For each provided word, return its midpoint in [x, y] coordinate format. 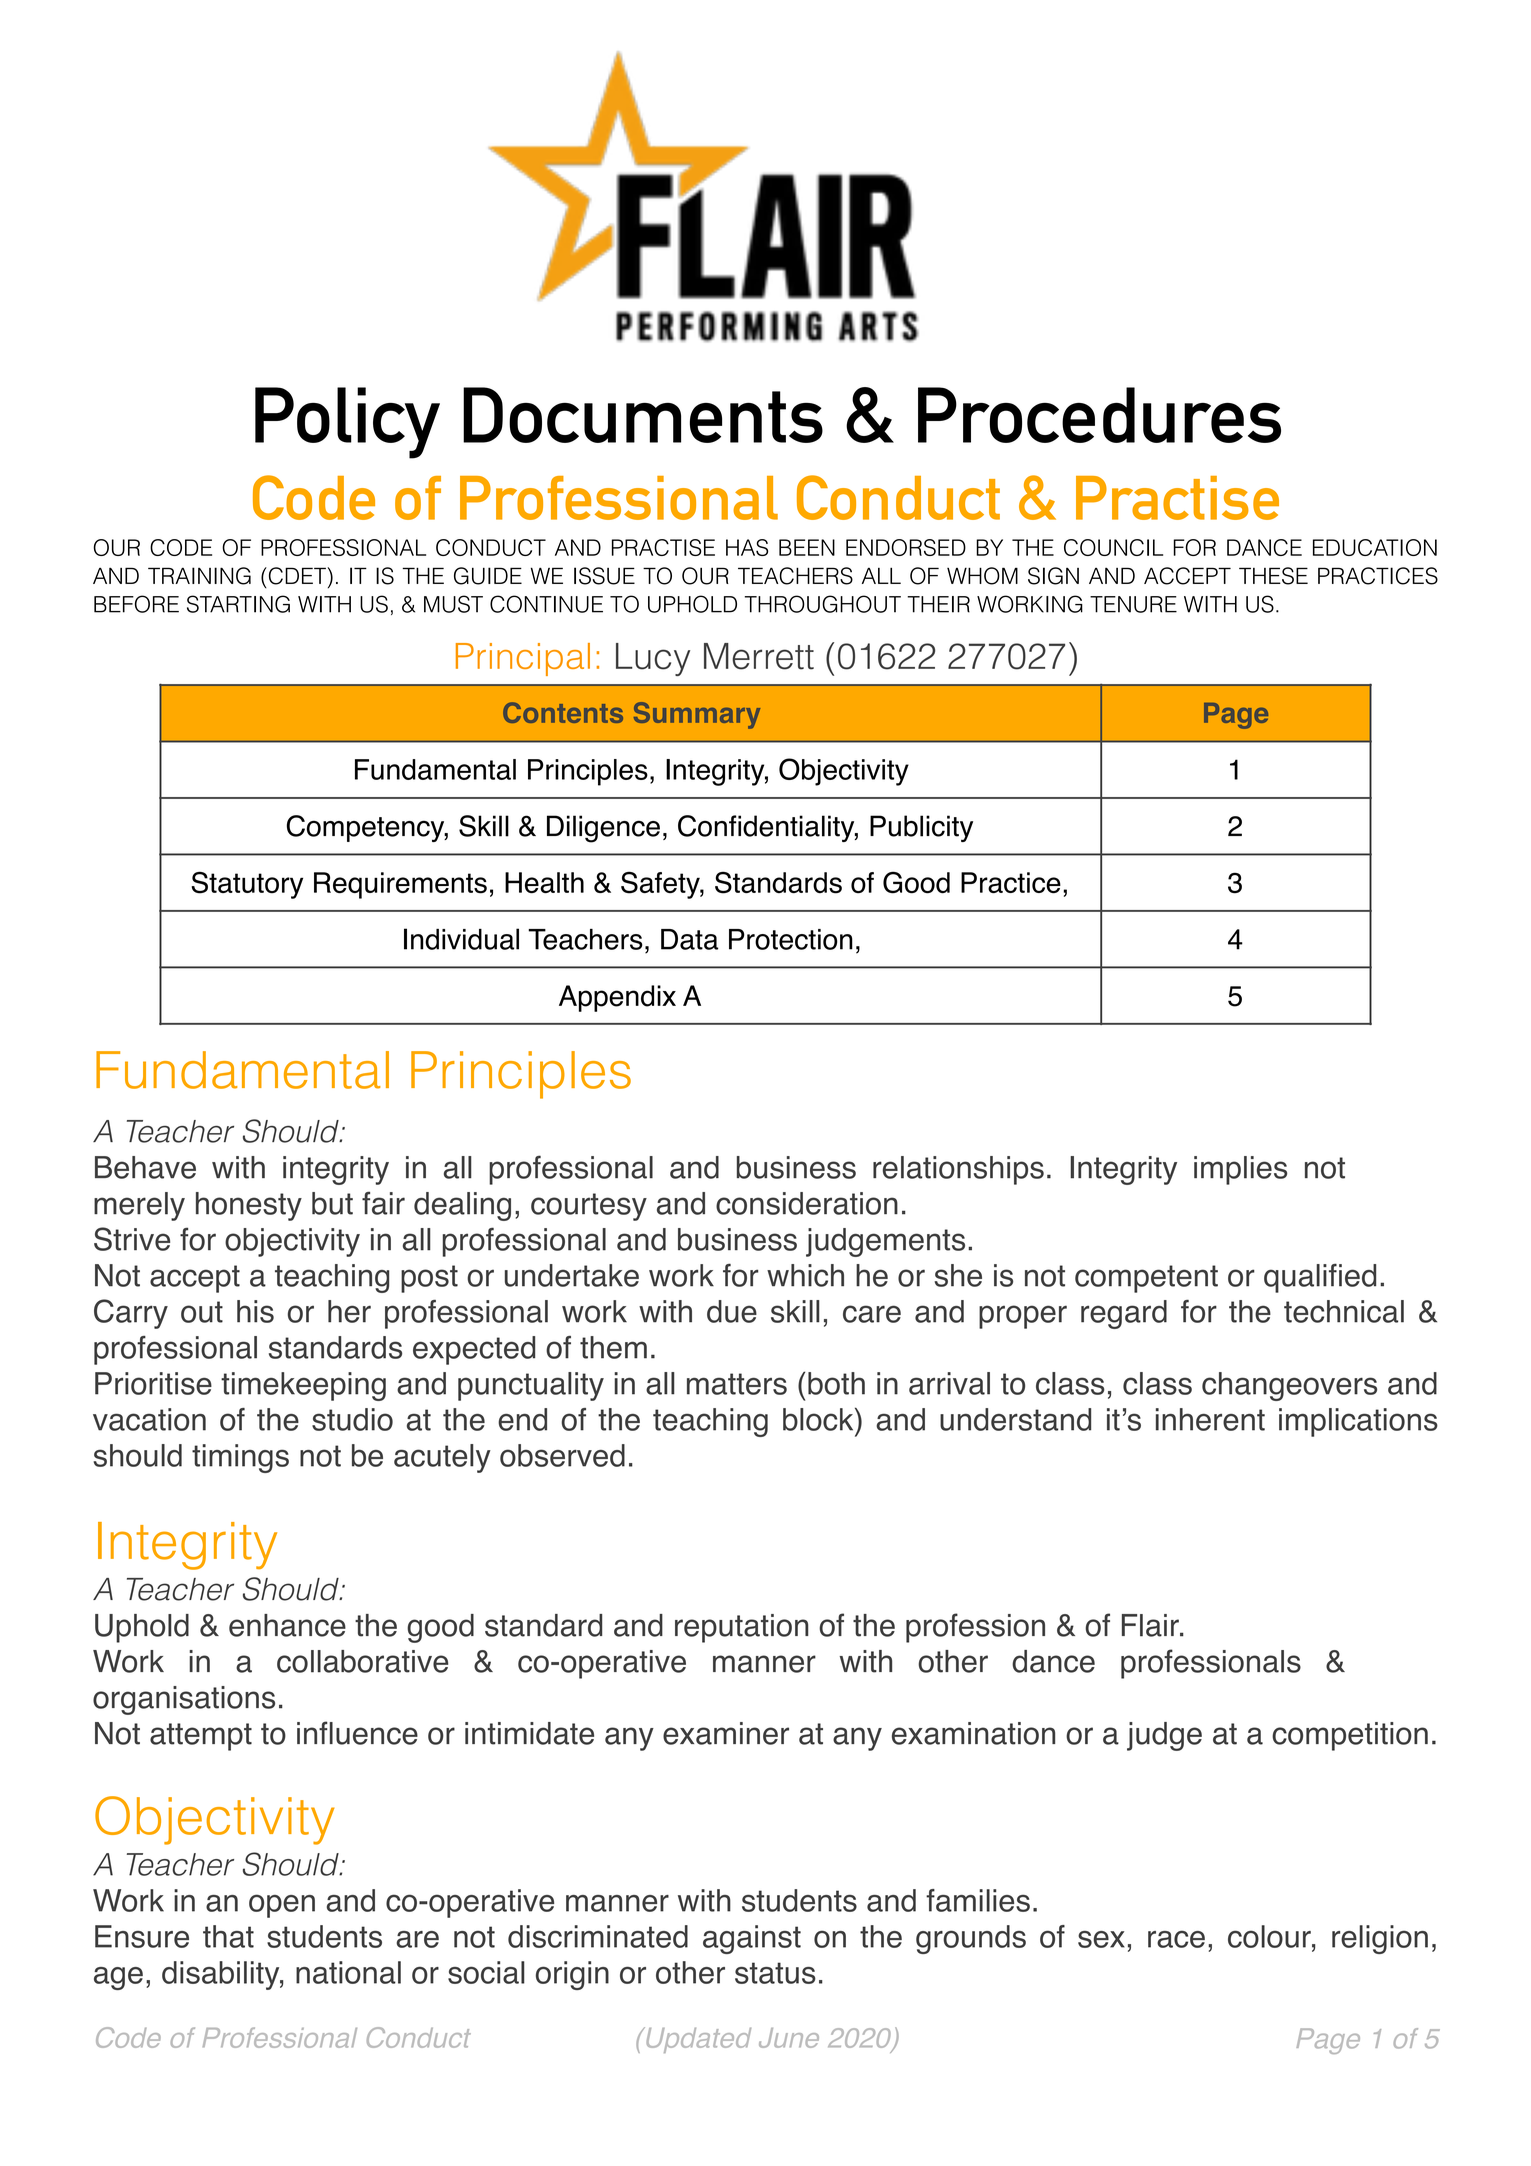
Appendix [617, 998]
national [348, 1972]
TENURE [1133, 604]
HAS [747, 547]
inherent [1210, 1419]
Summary [697, 715]
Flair [1151, 1625]
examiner [726, 1733]
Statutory [247, 885]
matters [737, 1384]
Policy [347, 423]
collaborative [362, 1661]
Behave [145, 1167]
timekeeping [303, 1386]
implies [1240, 1170]
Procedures [1099, 415]
